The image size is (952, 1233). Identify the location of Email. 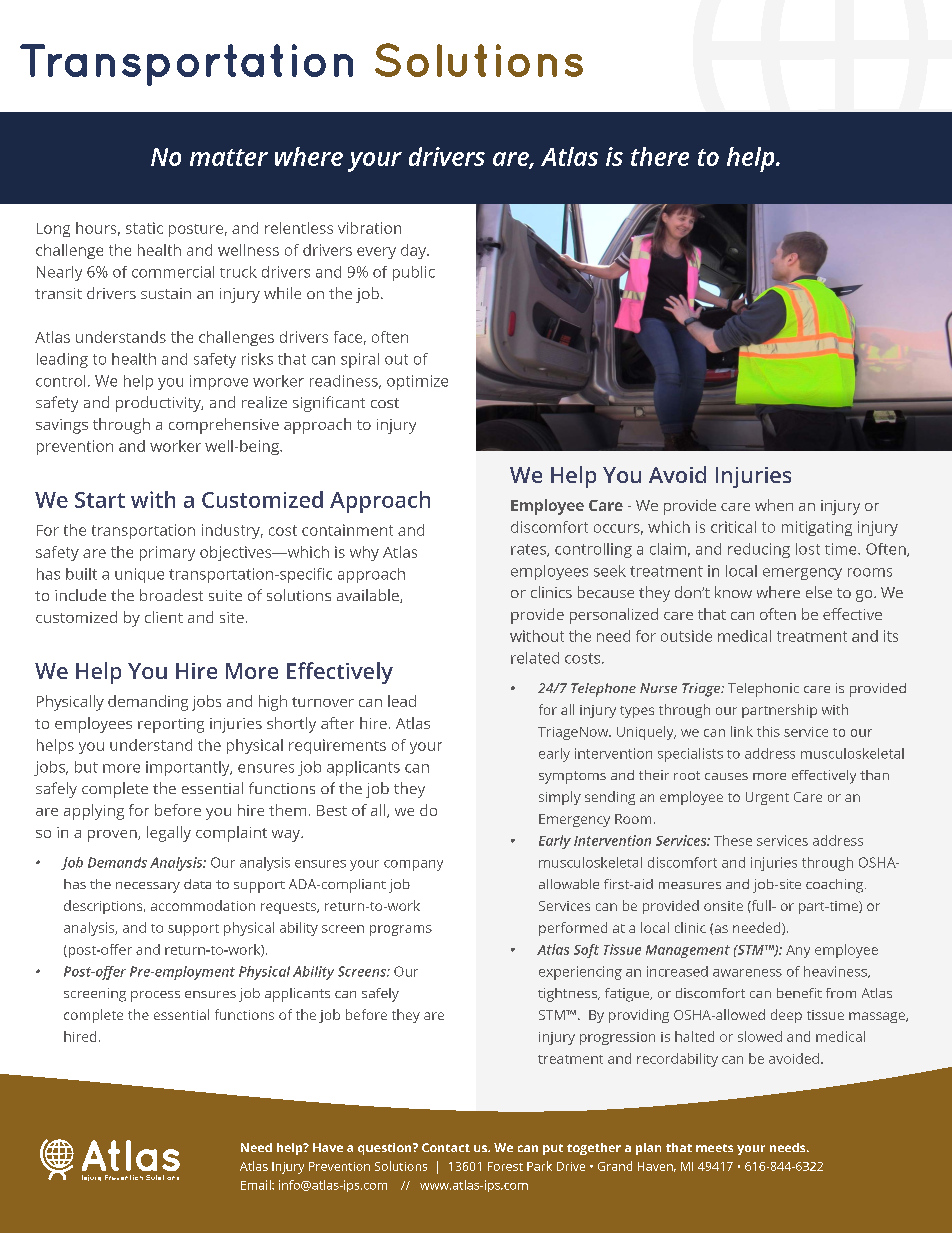
(257, 1185).
